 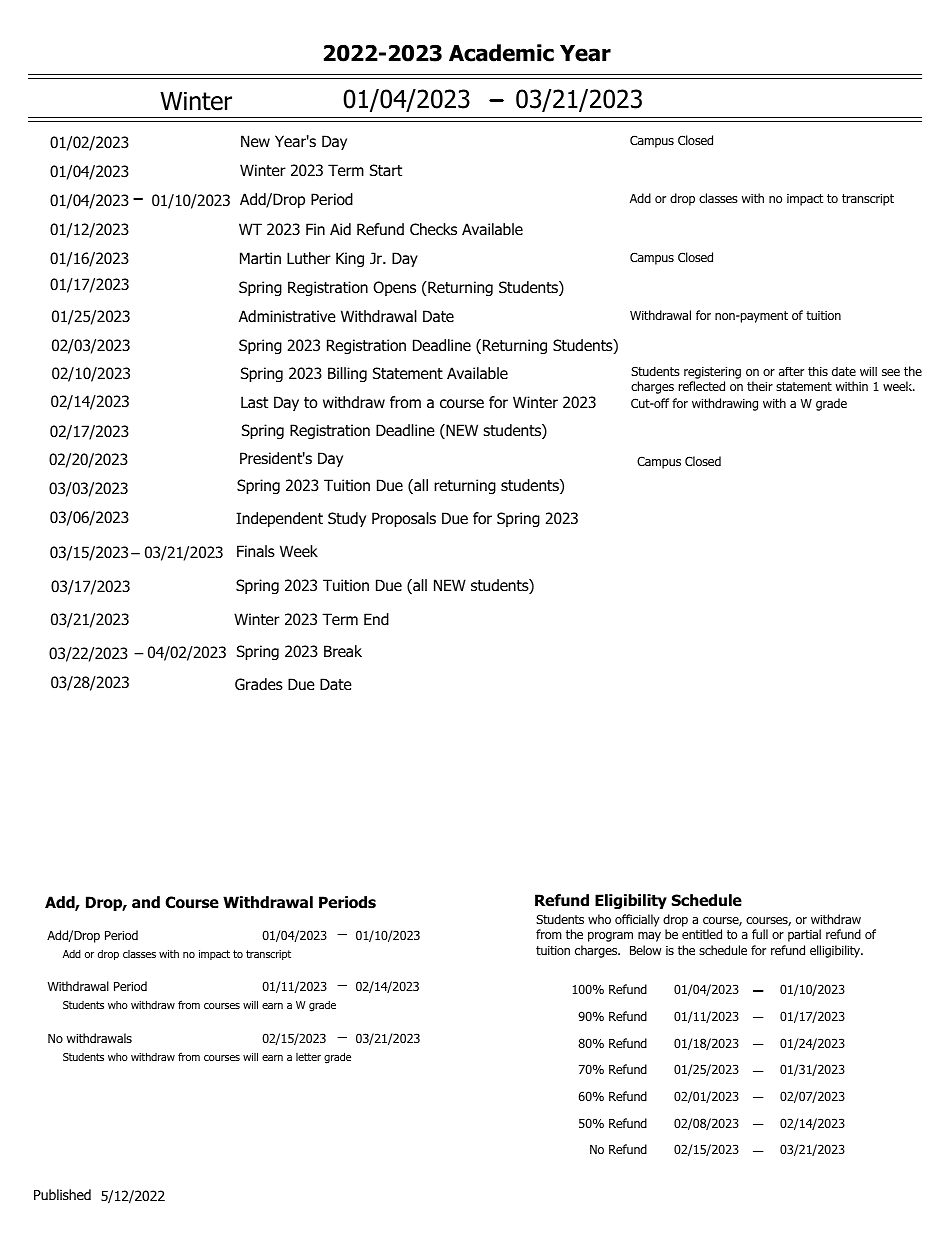 I want to click on Start, so click(x=386, y=170).
